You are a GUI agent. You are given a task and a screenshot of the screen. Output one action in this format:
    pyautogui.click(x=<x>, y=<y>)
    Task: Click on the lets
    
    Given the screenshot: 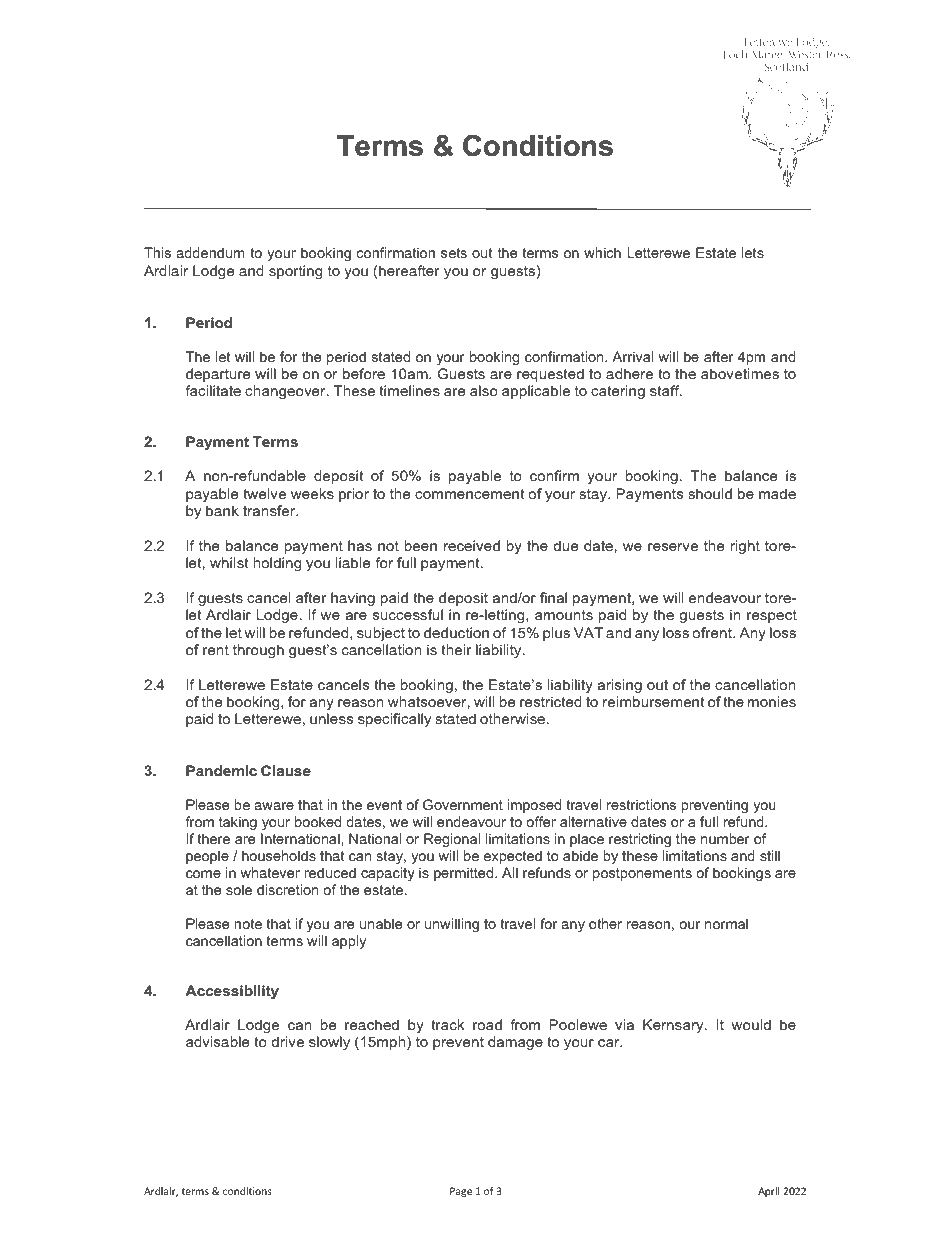 What is the action you would take?
    pyautogui.click(x=753, y=252)
